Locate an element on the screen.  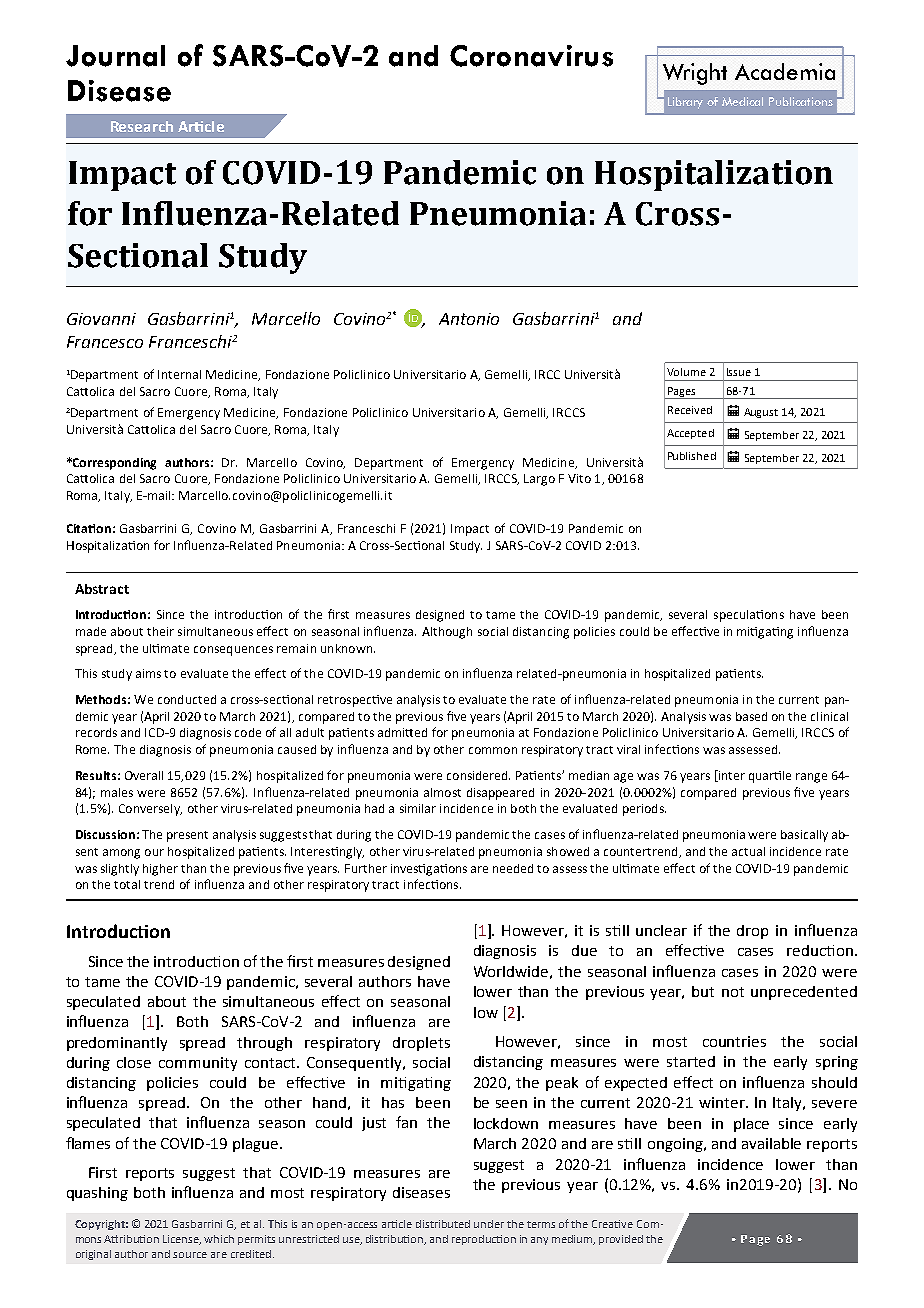
Library is located at coordinates (685, 103).
